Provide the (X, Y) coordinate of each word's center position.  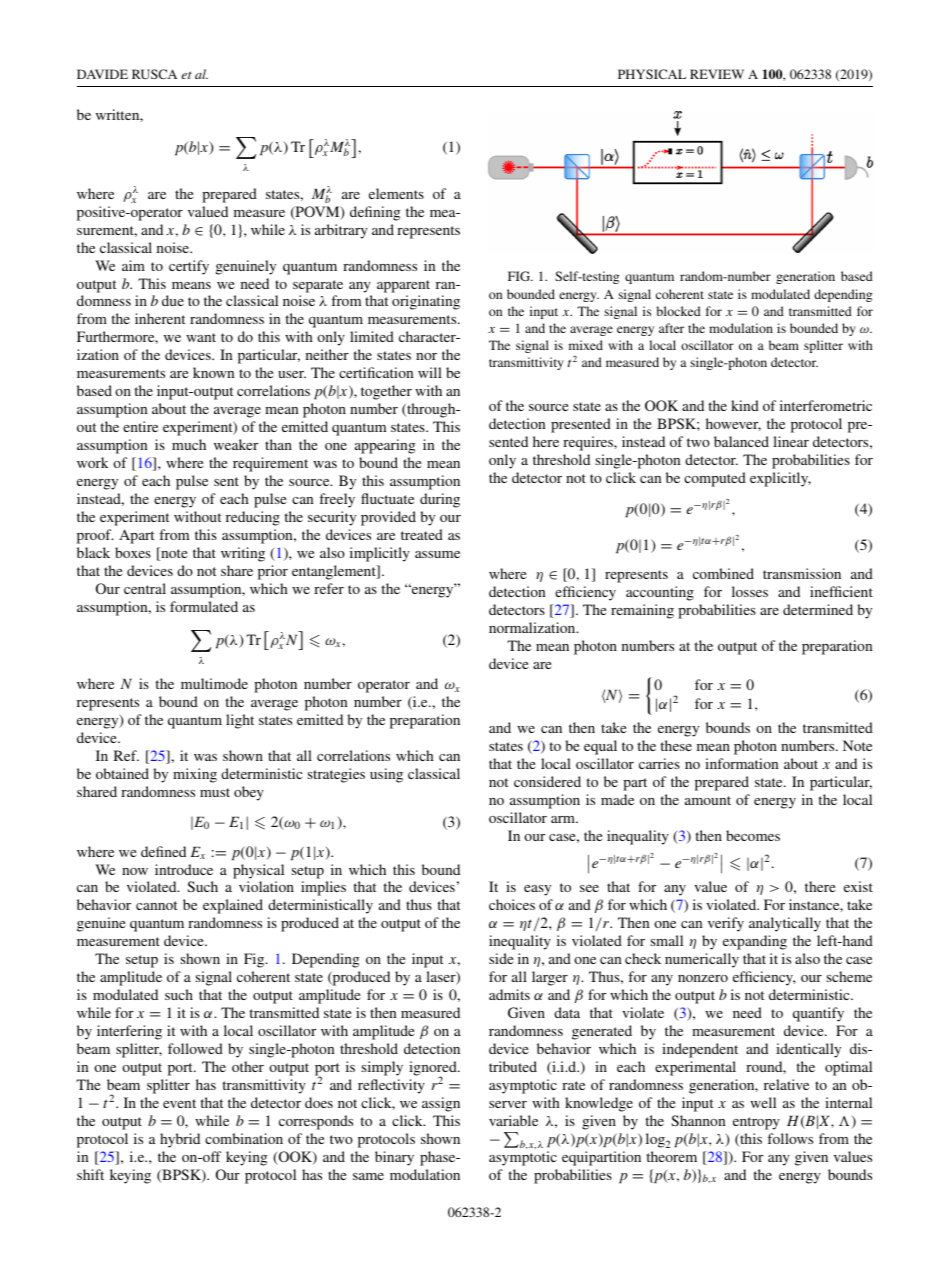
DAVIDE (102, 74)
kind (745, 405)
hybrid (180, 1140)
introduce (184, 869)
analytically (785, 924)
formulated (204, 606)
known (213, 372)
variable (513, 1120)
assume (437, 554)
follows (790, 1138)
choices (512, 904)
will (430, 372)
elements (396, 193)
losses (750, 591)
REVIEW (717, 74)
